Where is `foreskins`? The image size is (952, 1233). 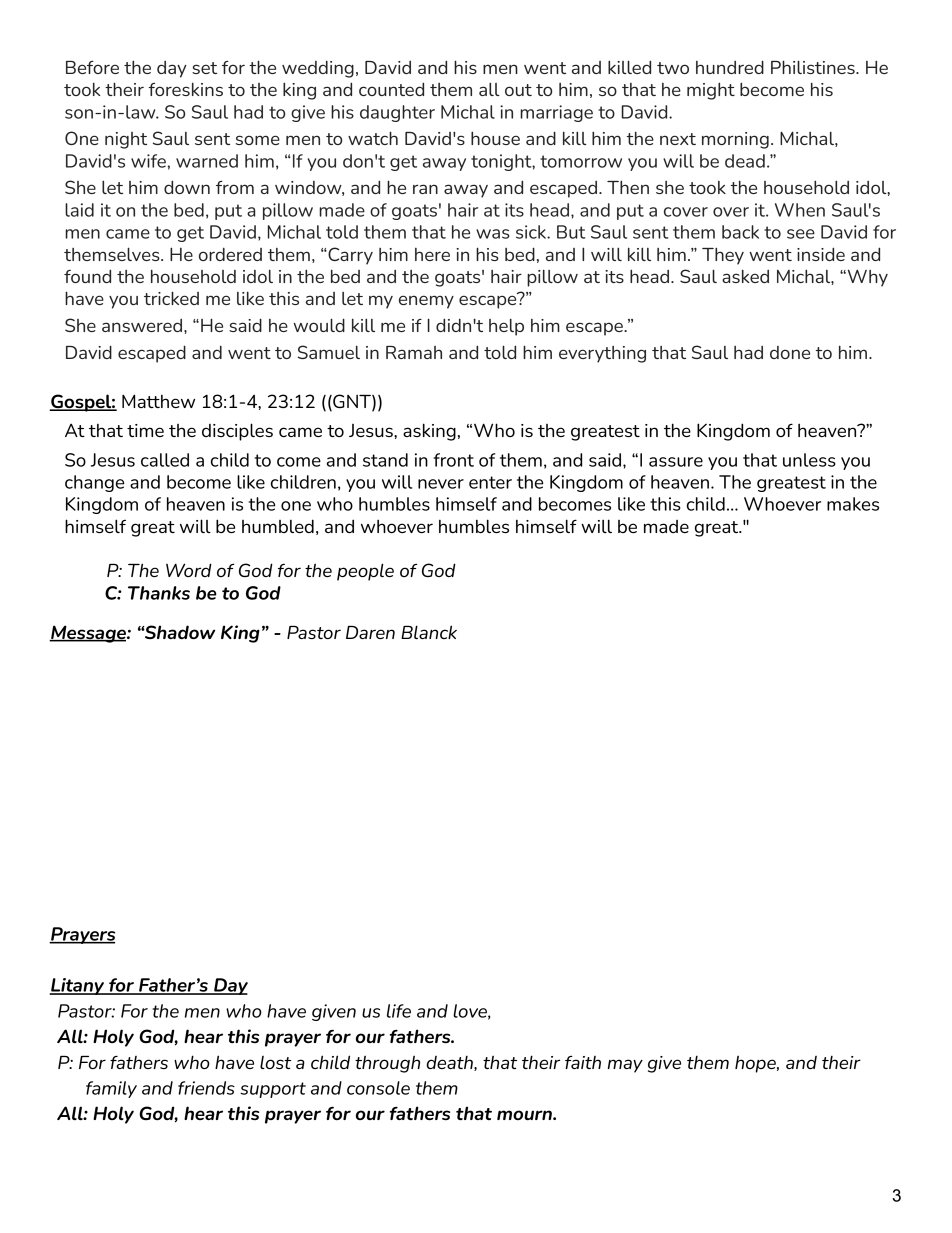
foreskins is located at coordinates (185, 89).
